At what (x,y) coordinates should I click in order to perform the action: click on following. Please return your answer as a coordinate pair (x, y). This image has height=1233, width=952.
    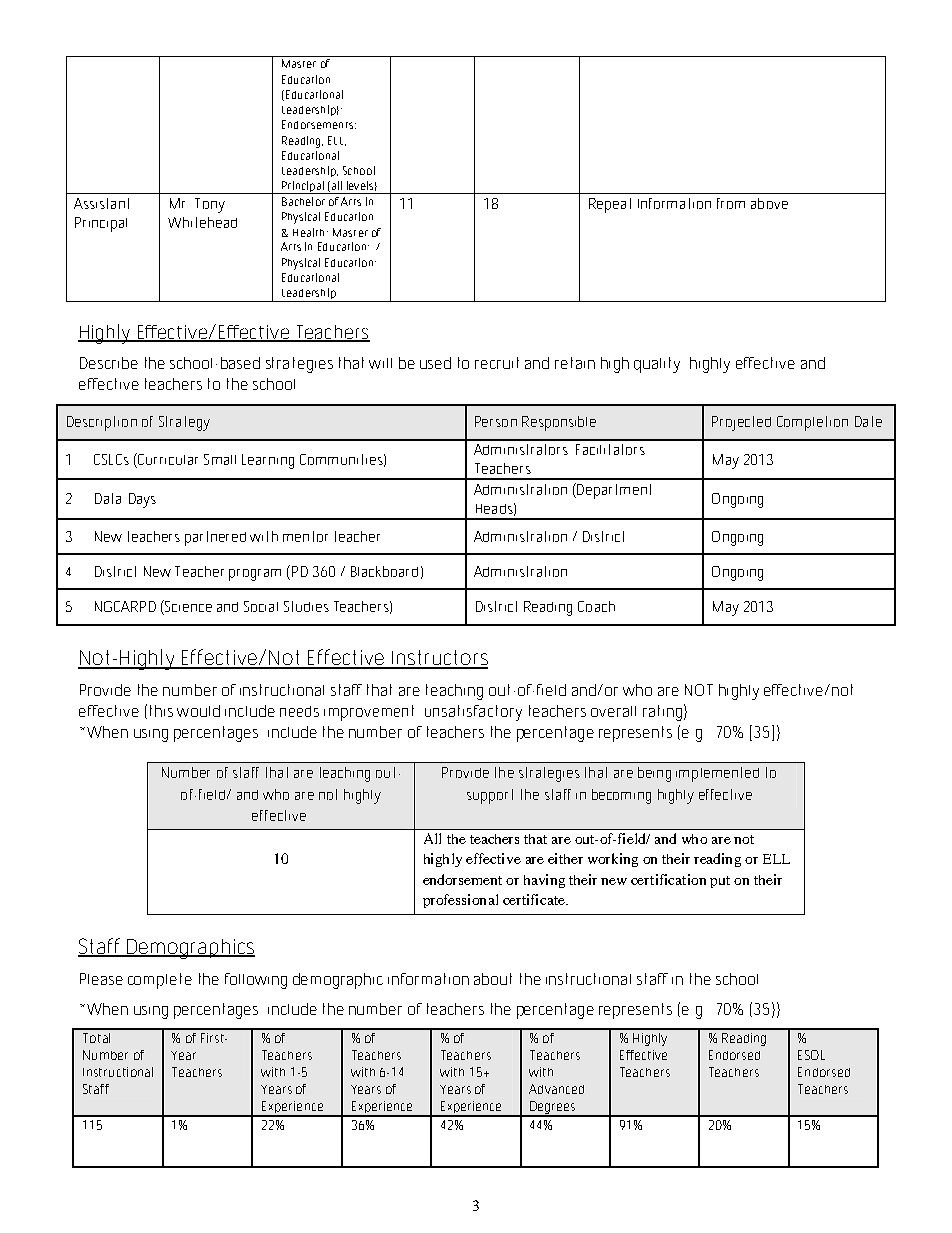
    Looking at the image, I should click on (256, 981).
